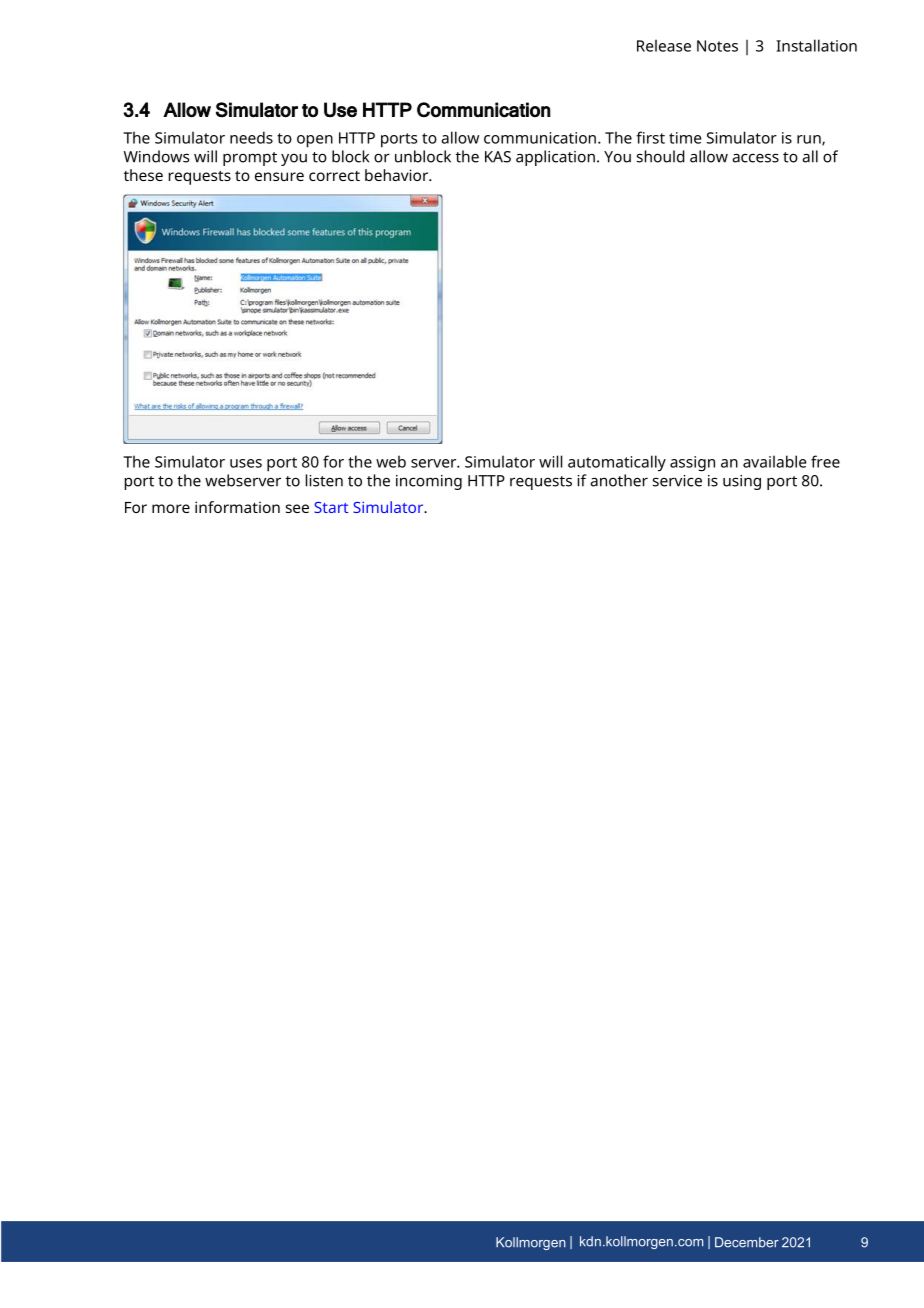 The height and width of the screenshot is (1308, 924). What do you see at coordinates (237, 507) in the screenshot?
I see `information` at bounding box center [237, 507].
